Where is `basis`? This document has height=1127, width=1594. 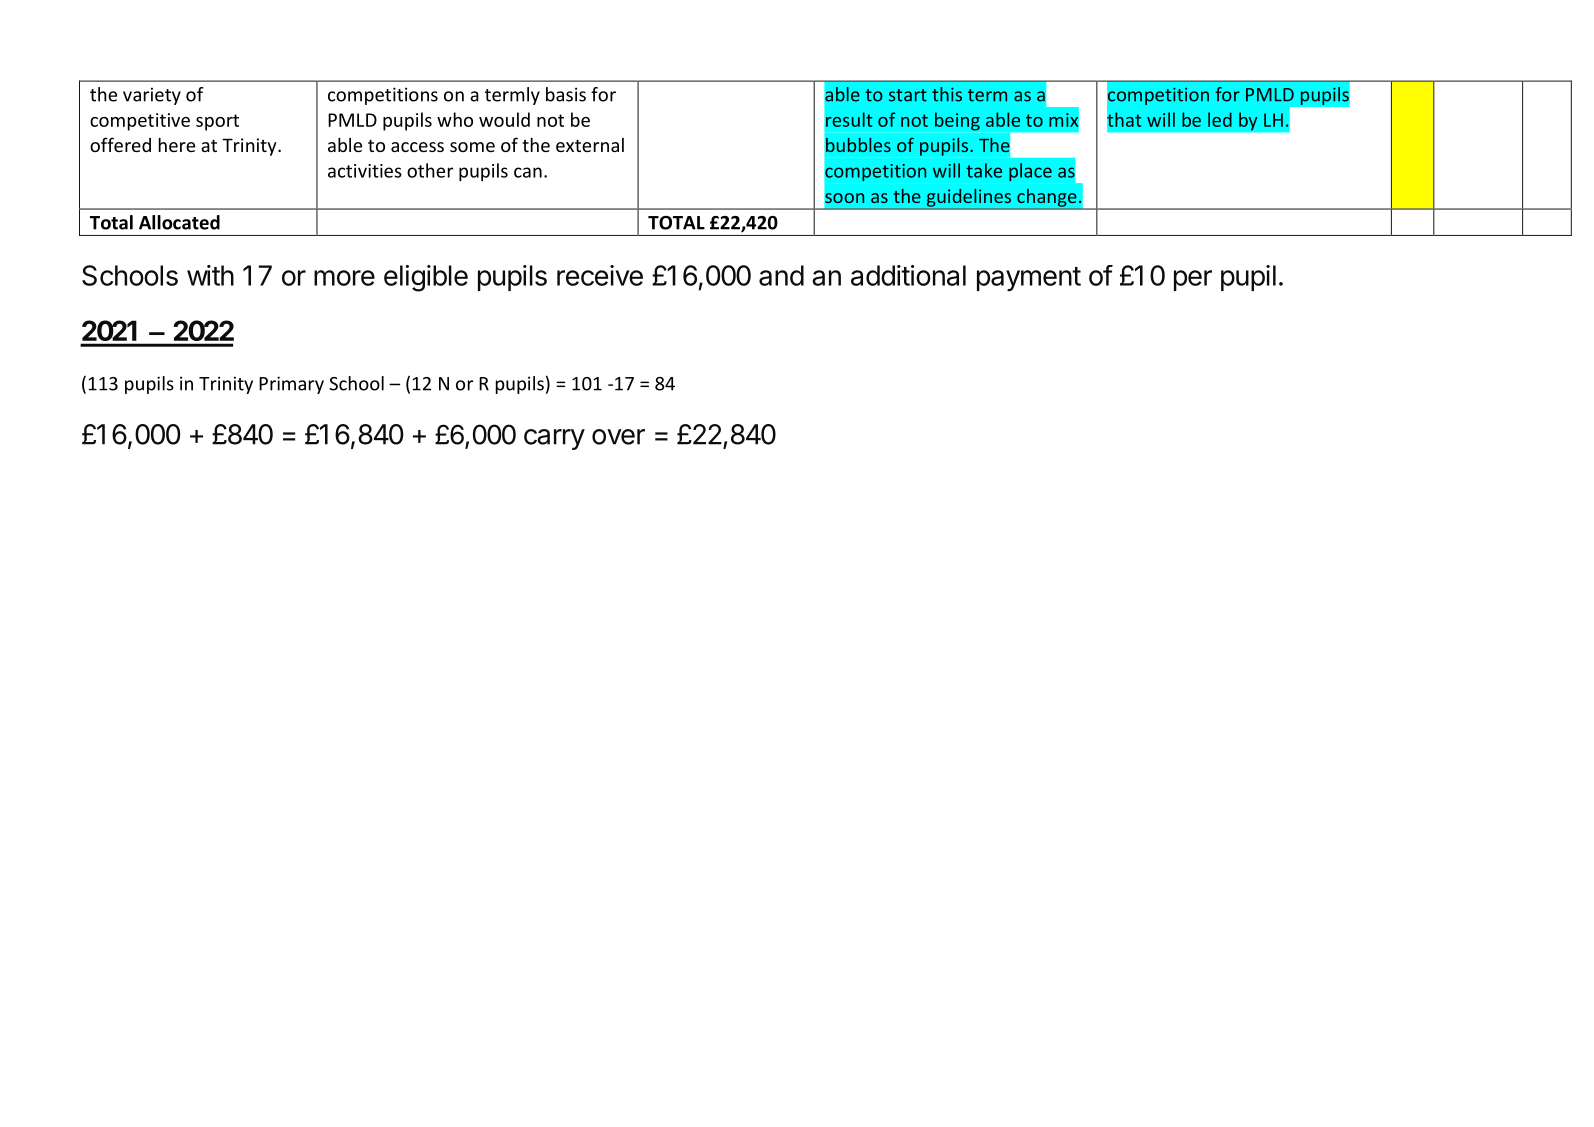 basis is located at coordinates (566, 94).
